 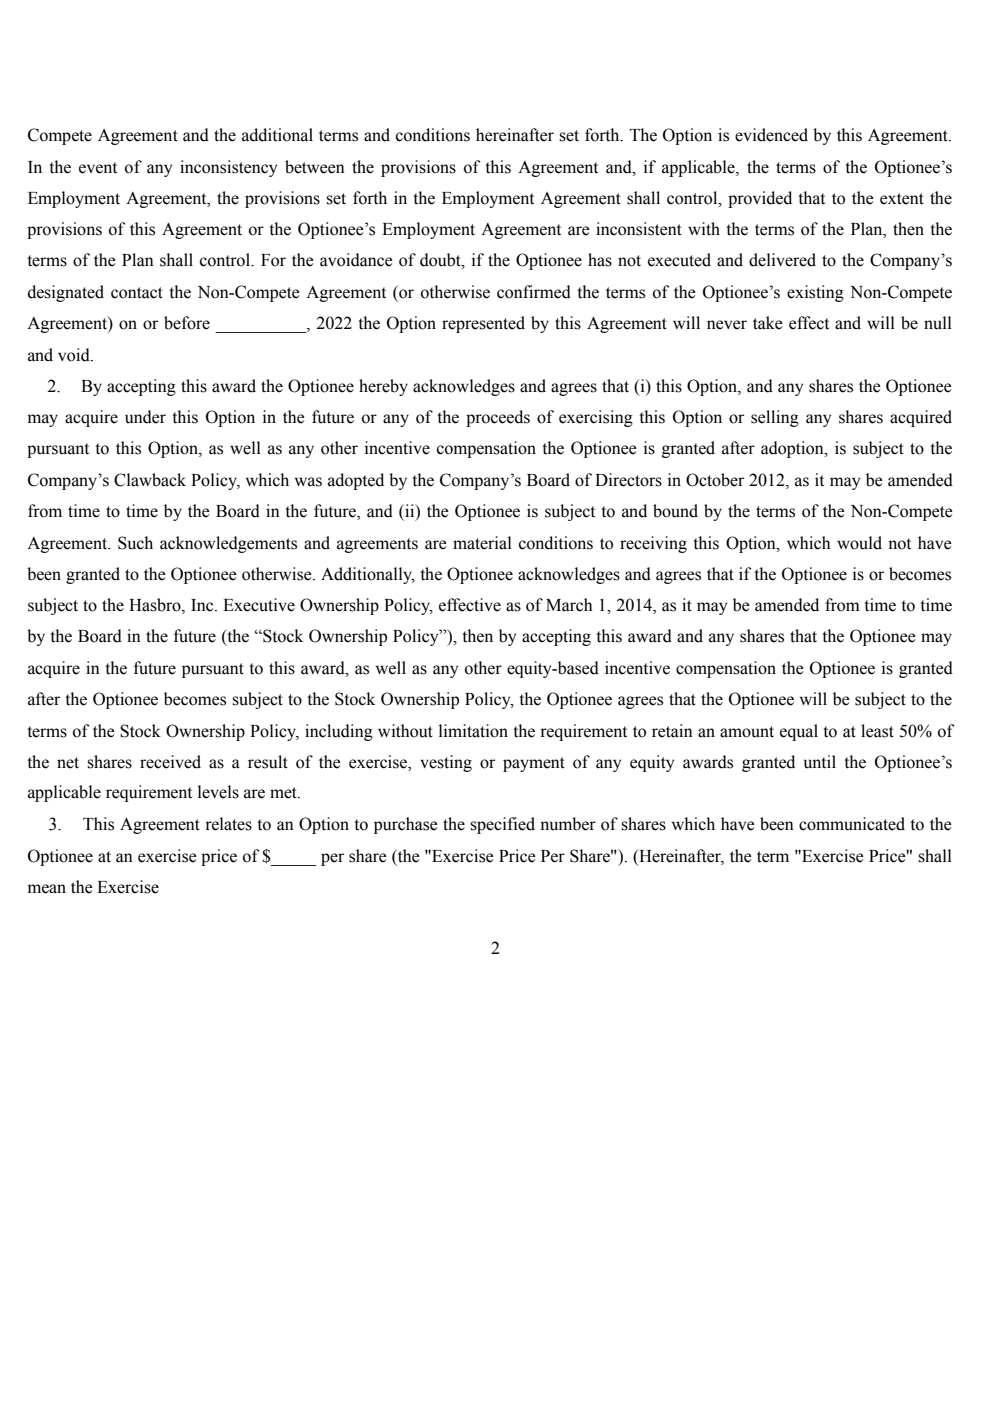 What do you see at coordinates (771, 135) in the screenshot?
I see `evidenced` at bounding box center [771, 135].
